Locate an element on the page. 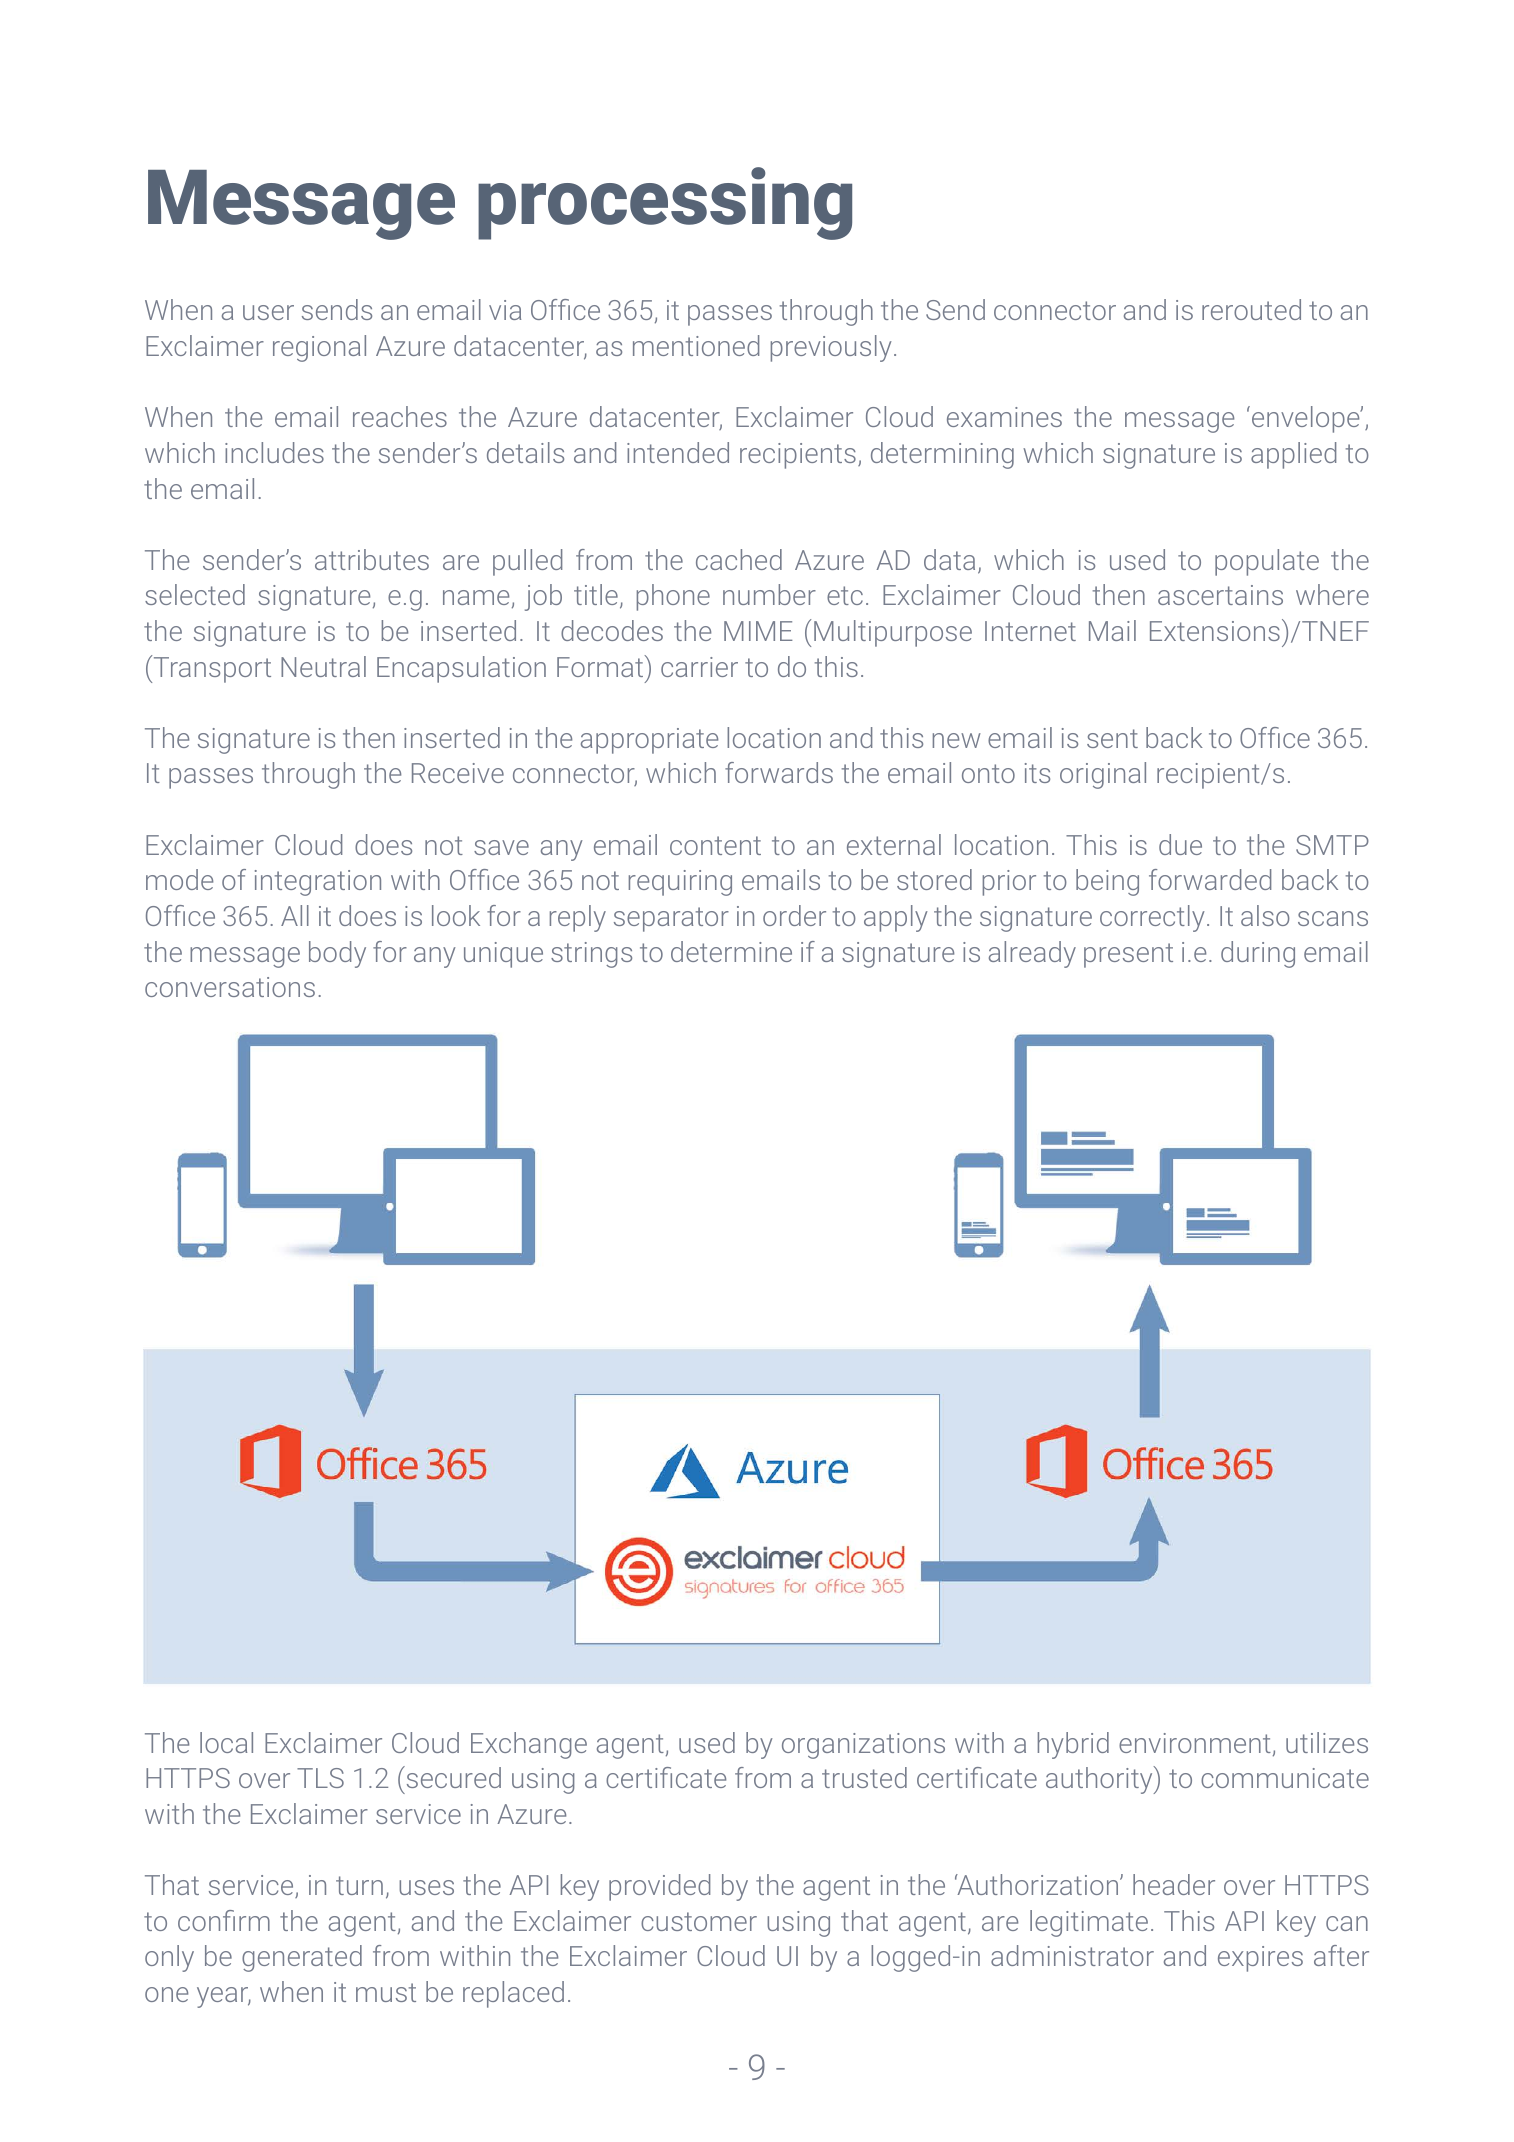 Image resolution: width=1514 pixels, height=2142 pixels. expires is located at coordinates (1260, 1959).
